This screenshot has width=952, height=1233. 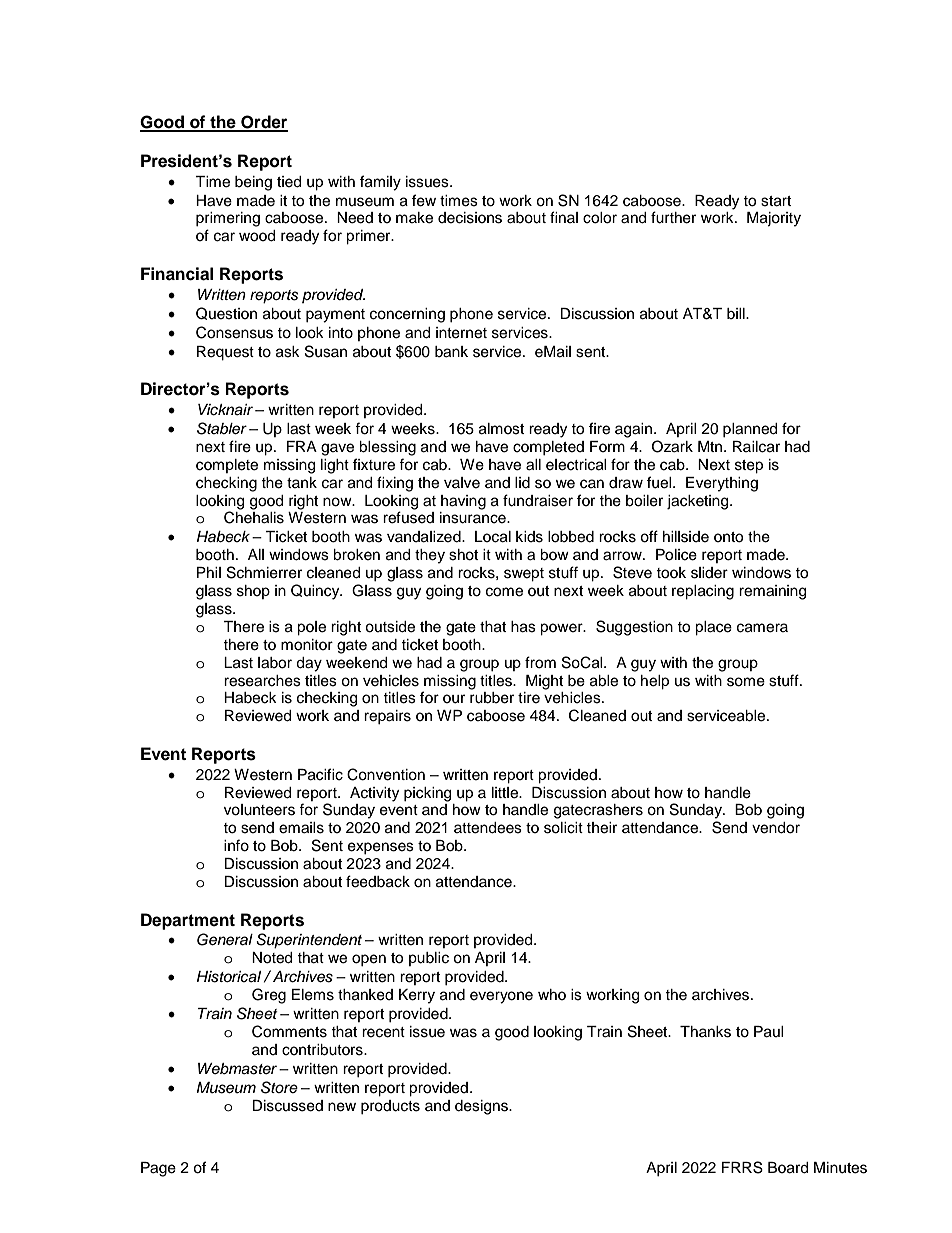 I want to click on vendor, so click(x=776, y=828).
